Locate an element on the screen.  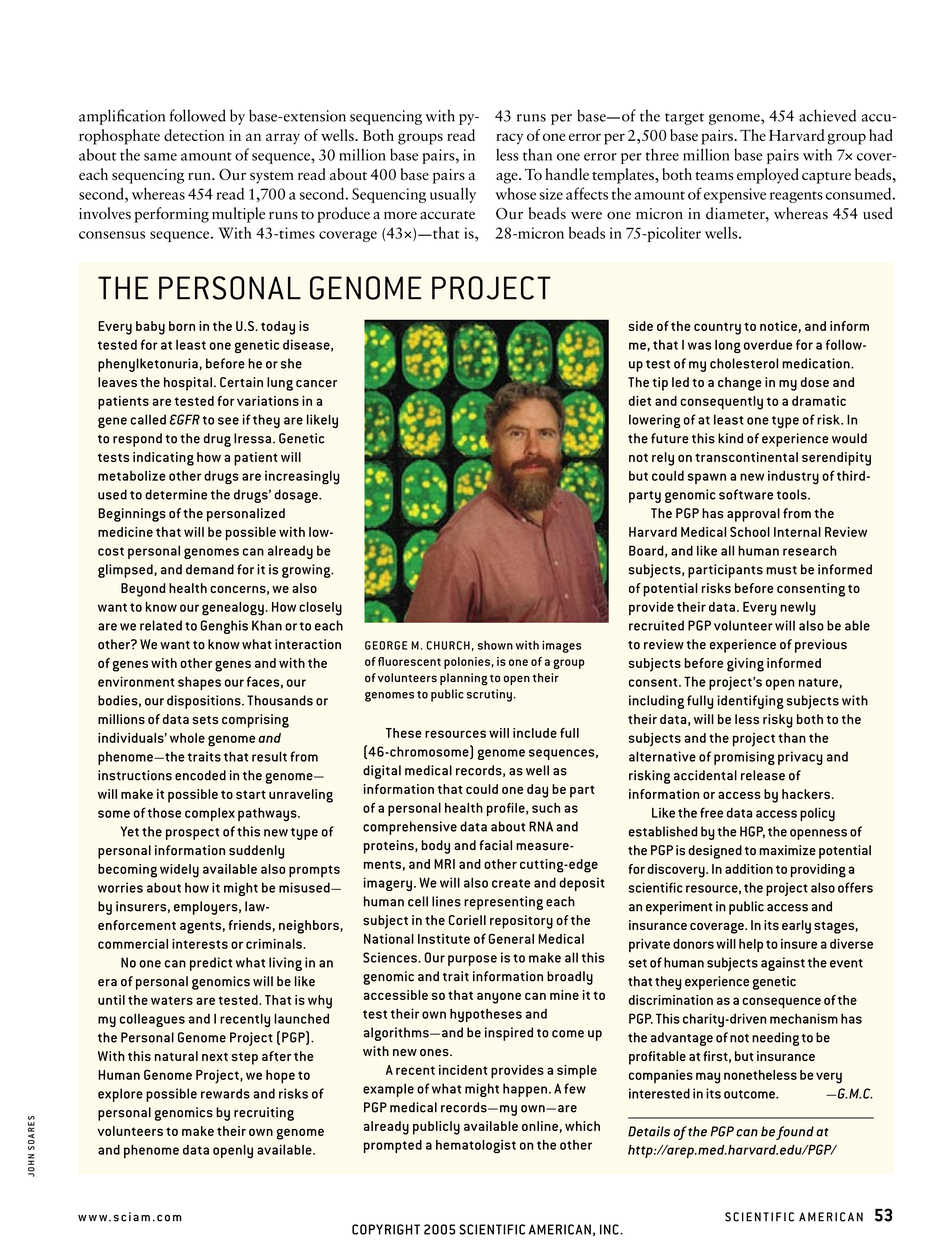
whose is located at coordinates (515, 193).
